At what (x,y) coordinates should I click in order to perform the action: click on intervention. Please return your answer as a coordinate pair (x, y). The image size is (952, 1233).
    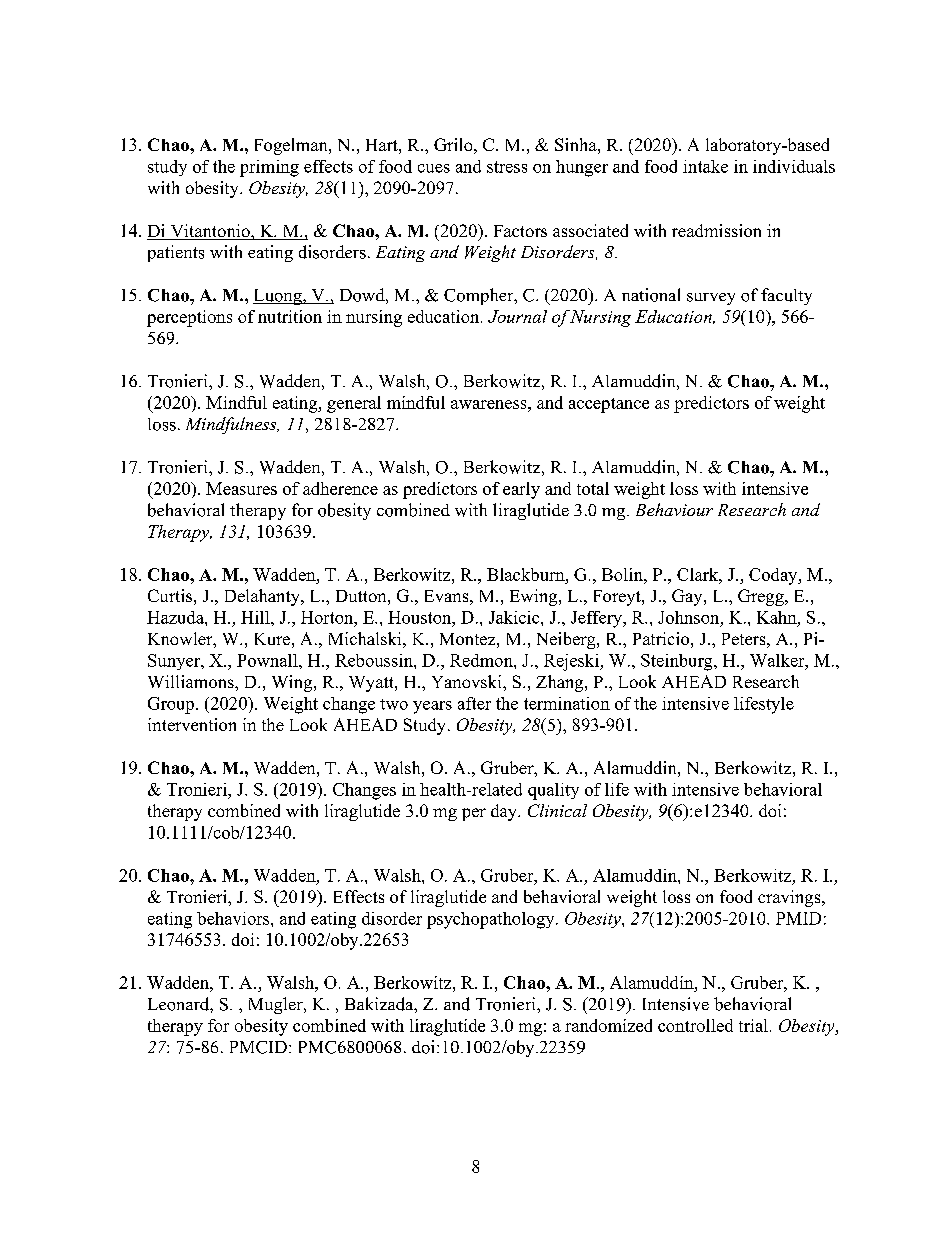
    Looking at the image, I should click on (192, 724).
